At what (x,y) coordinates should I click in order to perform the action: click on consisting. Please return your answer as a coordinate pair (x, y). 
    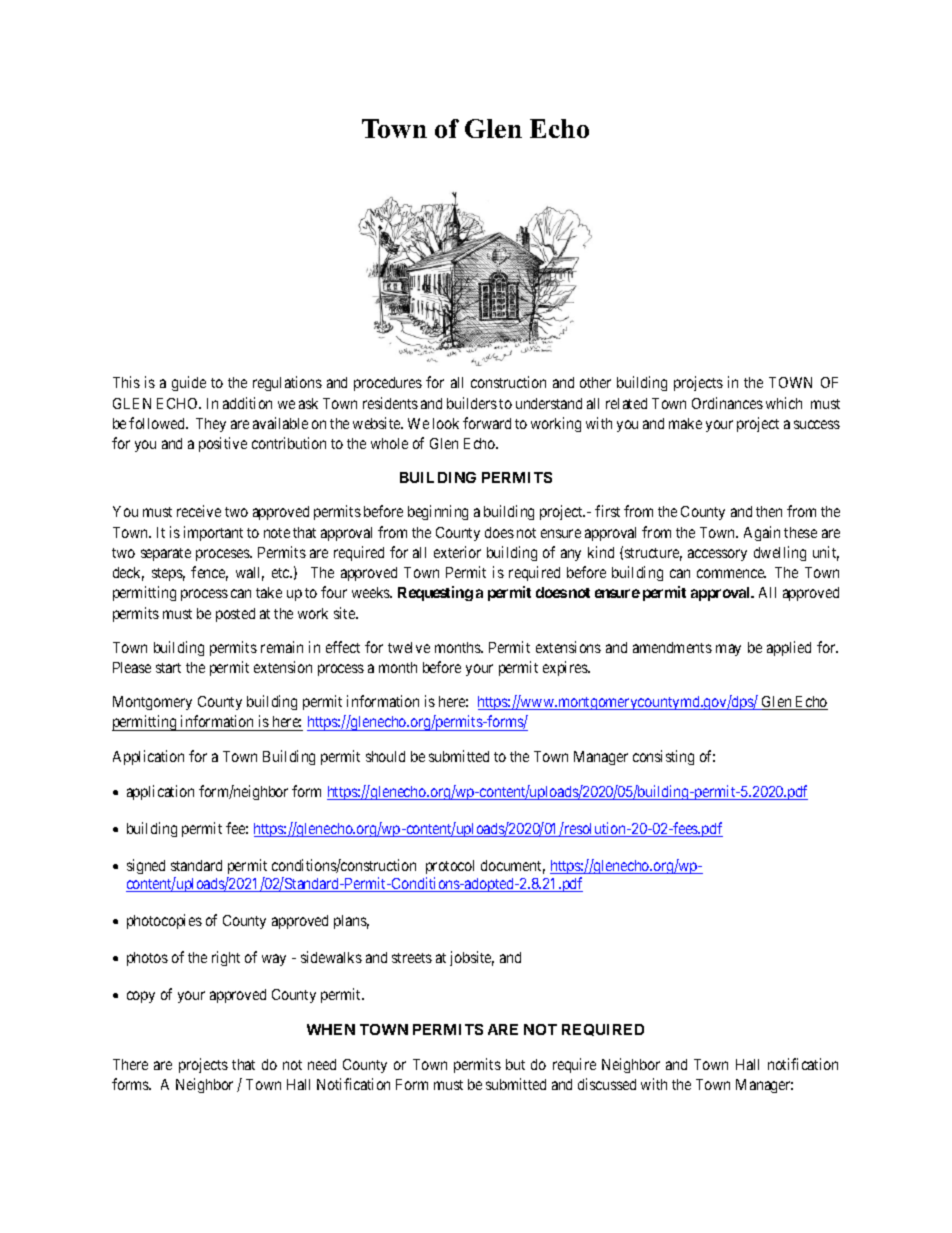
    Looking at the image, I should click on (663, 757).
